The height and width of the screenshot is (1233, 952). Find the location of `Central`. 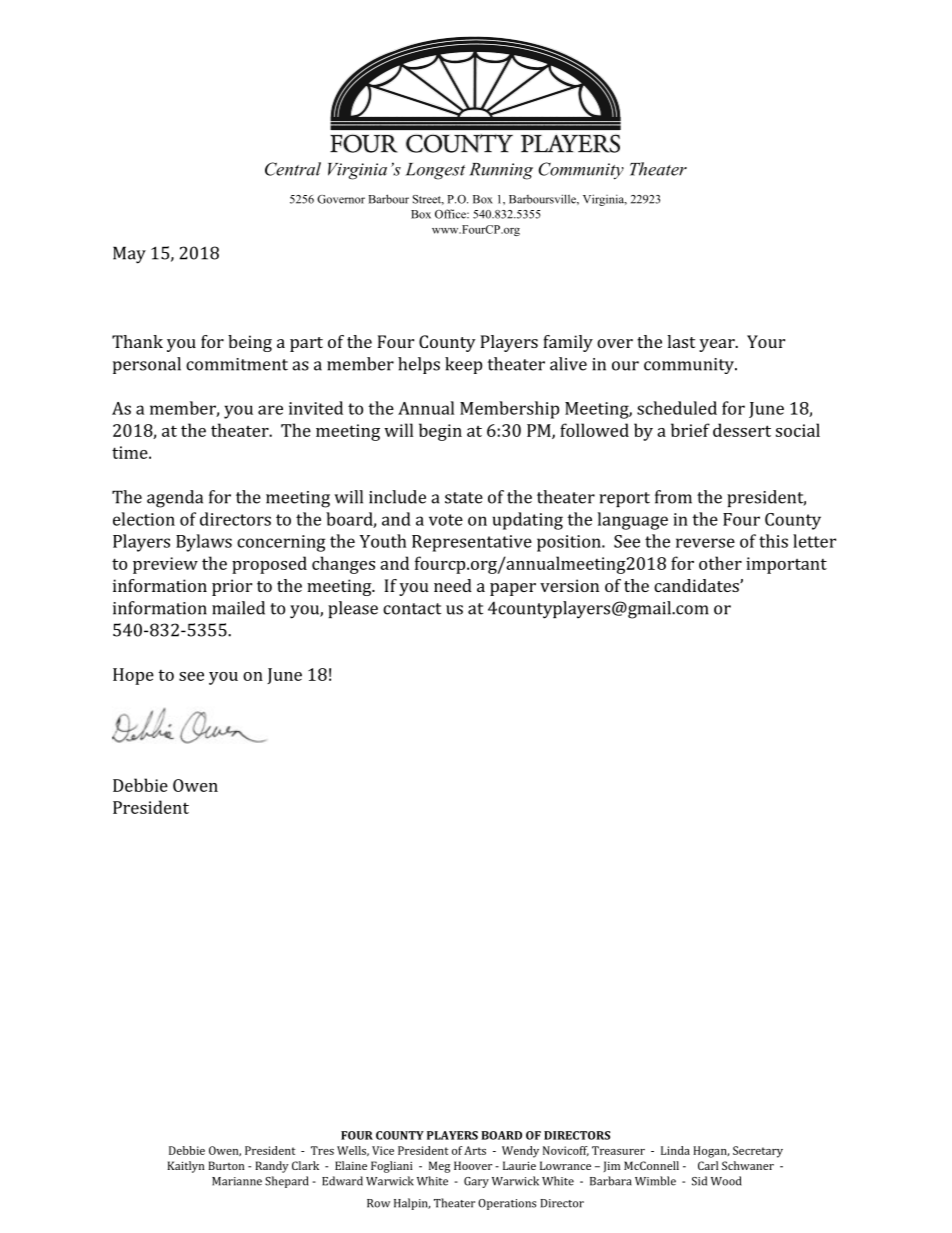

Central is located at coordinates (293, 169).
